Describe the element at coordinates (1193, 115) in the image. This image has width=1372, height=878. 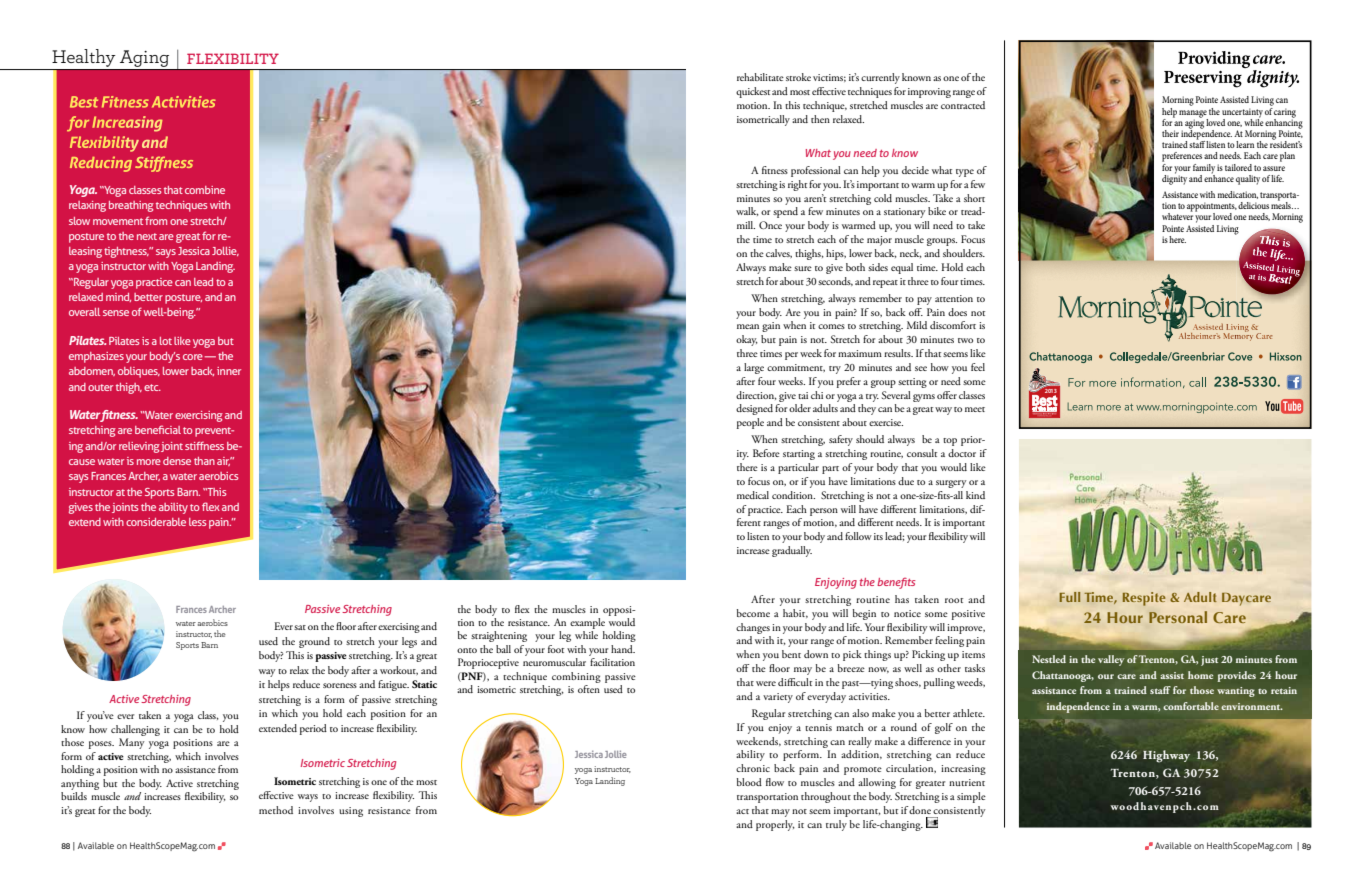
I see `manage` at that location.
